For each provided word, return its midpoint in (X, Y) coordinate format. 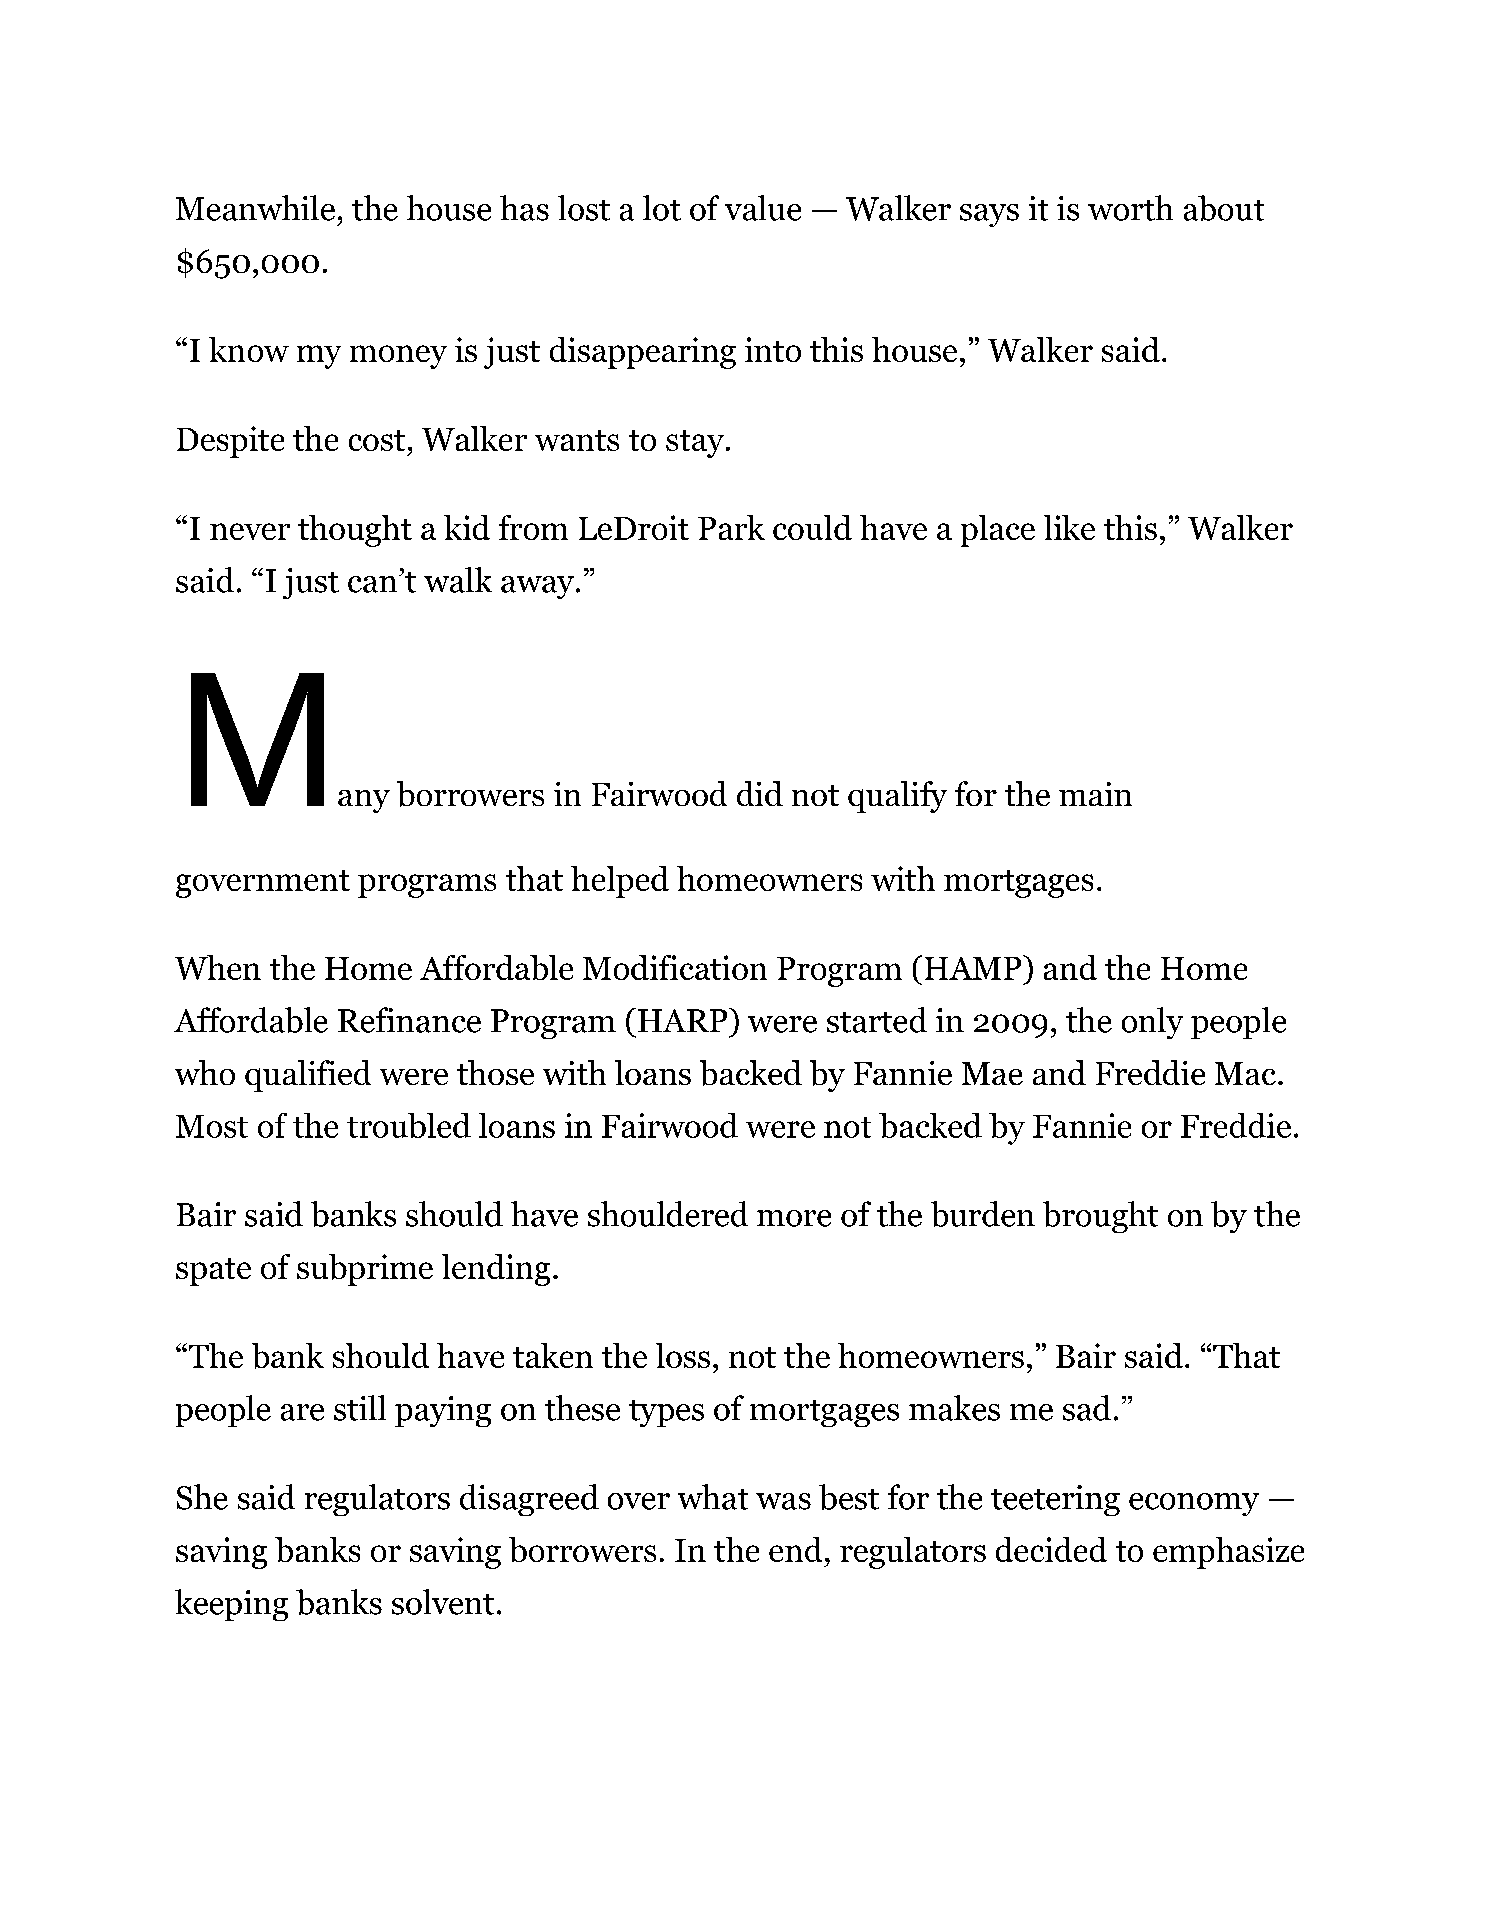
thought (355, 531)
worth (1130, 208)
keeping (231, 1605)
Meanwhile (255, 208)
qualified (308, 1076)
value (763, 208)
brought (1100, 1217)
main (1095, 794)
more (794, 1218)
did (760, 793)
